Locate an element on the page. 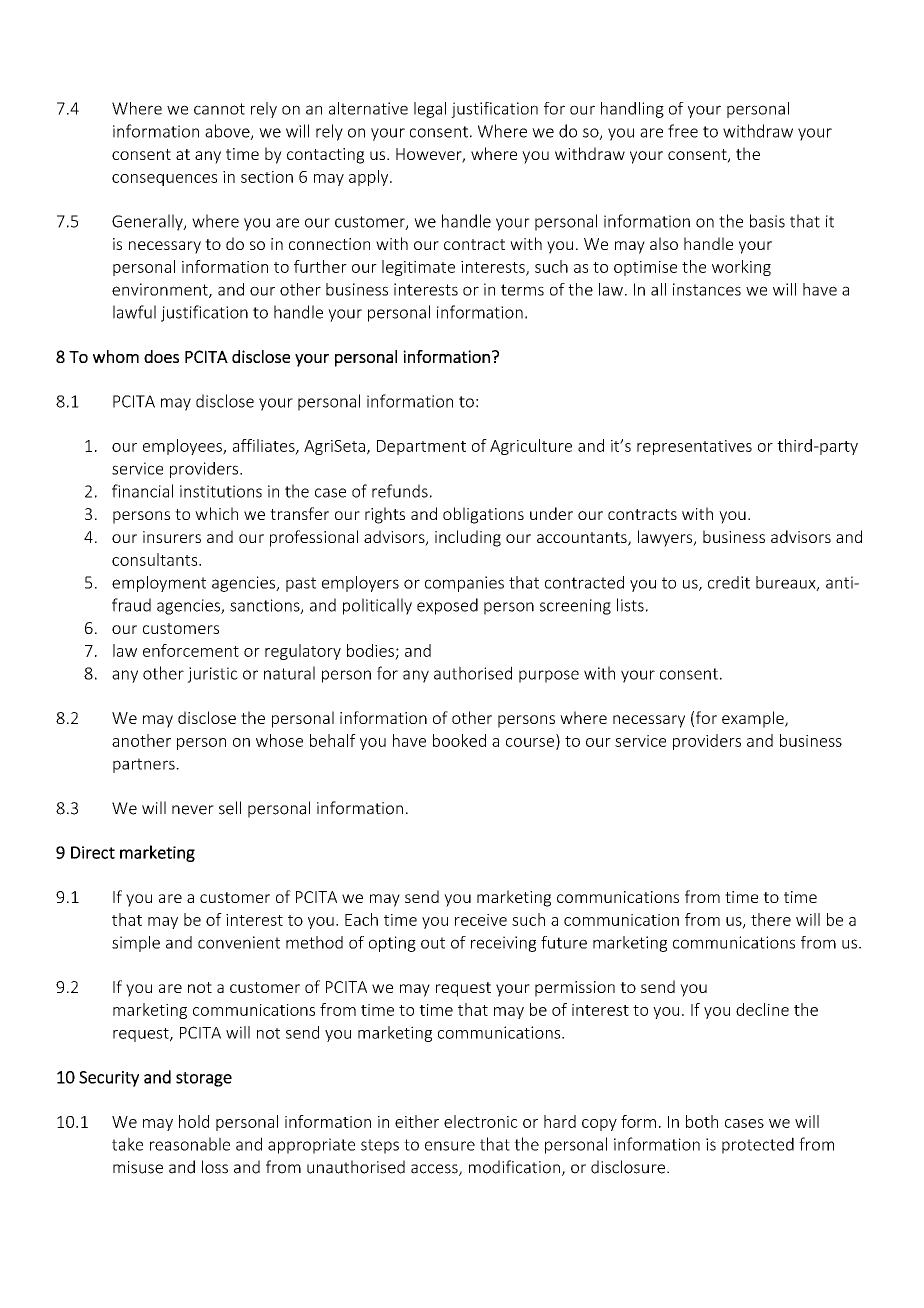  free is located at coordinates (683, 131).
